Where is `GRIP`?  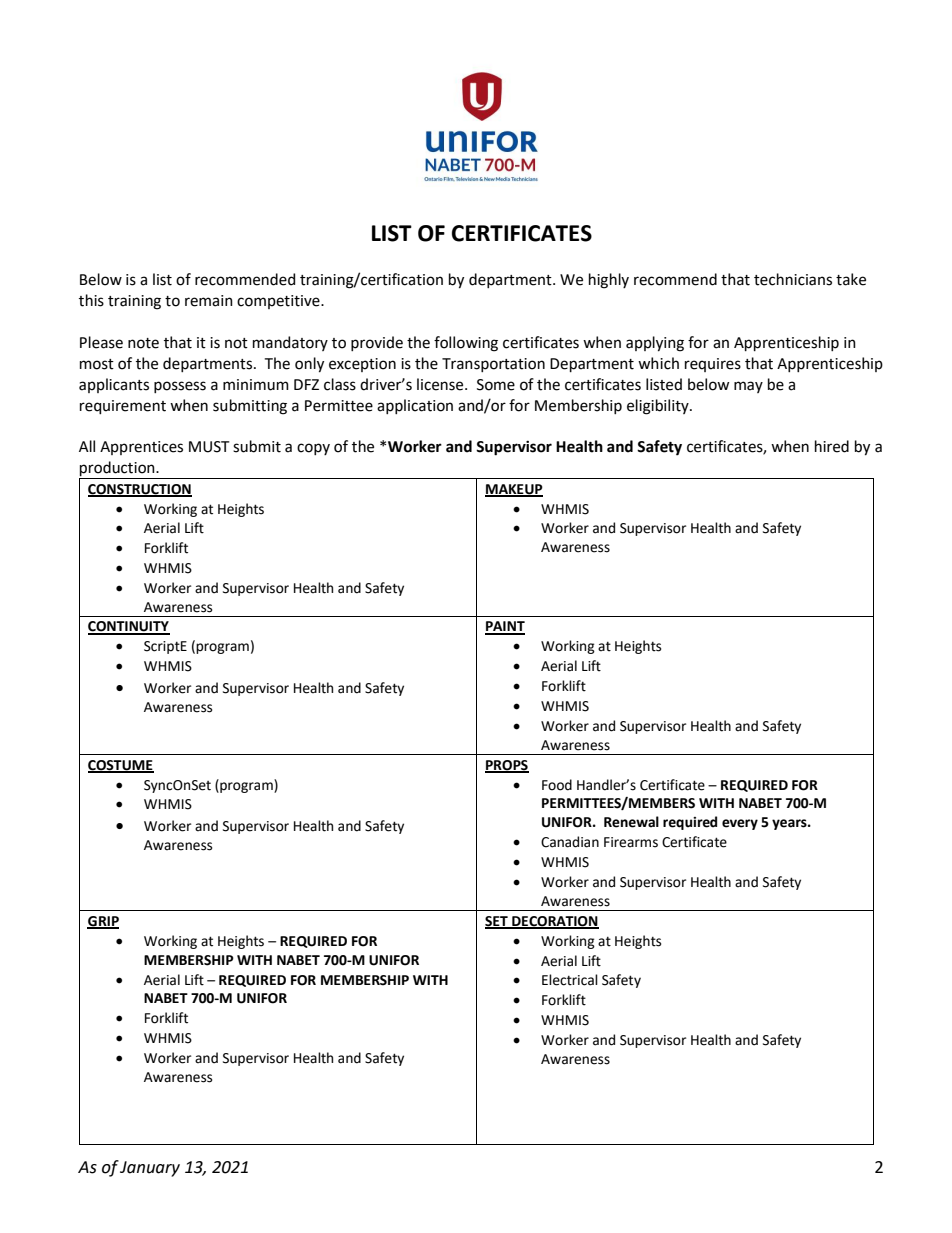
GRIP is located at coordinates (103, 922).
